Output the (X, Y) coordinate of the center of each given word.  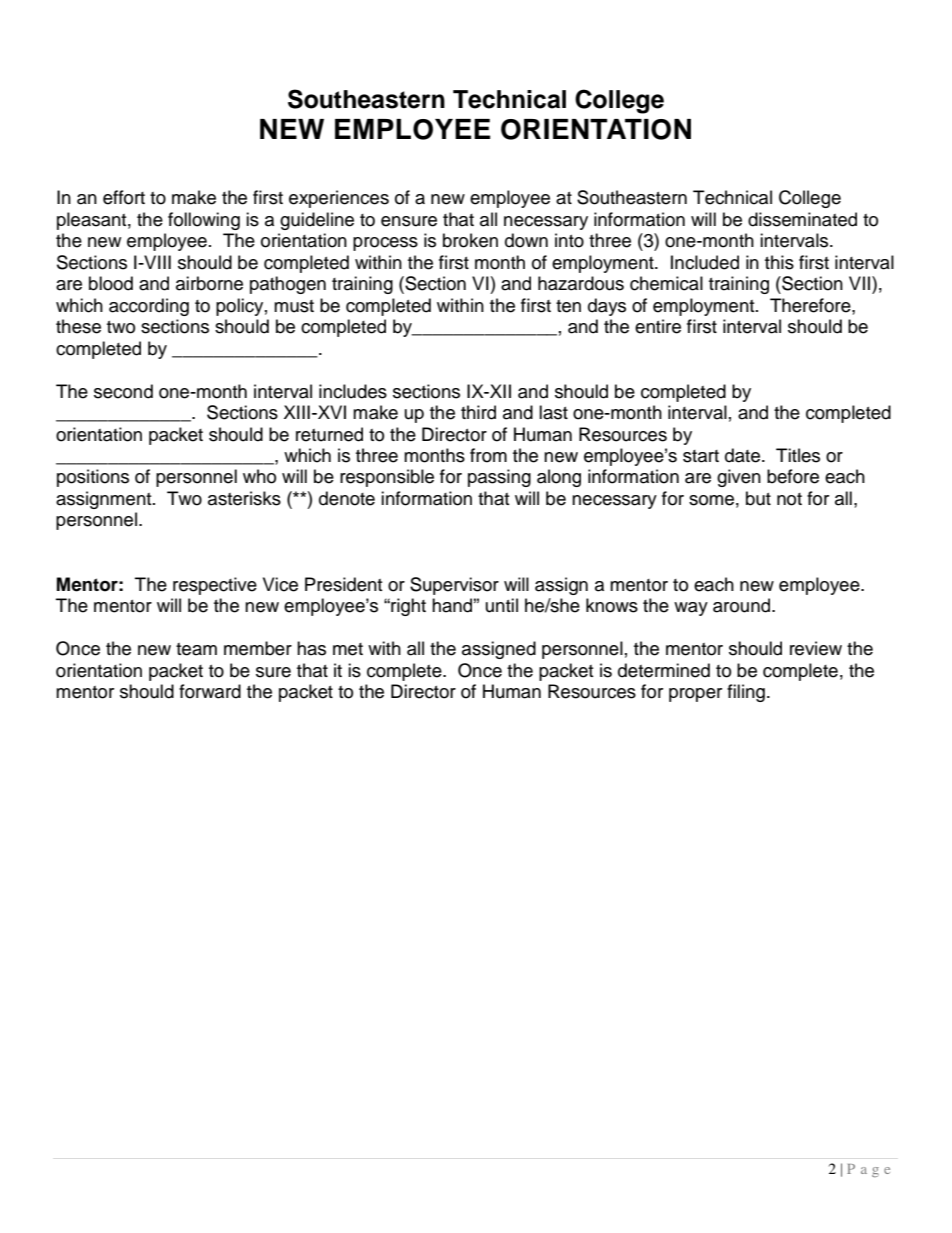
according (149, 307)
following (204, 221)
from (488, 455)
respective (215, 586)
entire (658, 326)
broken (470, 240)
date (744, 455)
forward (210, 691)
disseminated (802, 219)
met (348, 649)
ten (568, 306)
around (743, 605)
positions (93, 478)
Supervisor (454, 586)
